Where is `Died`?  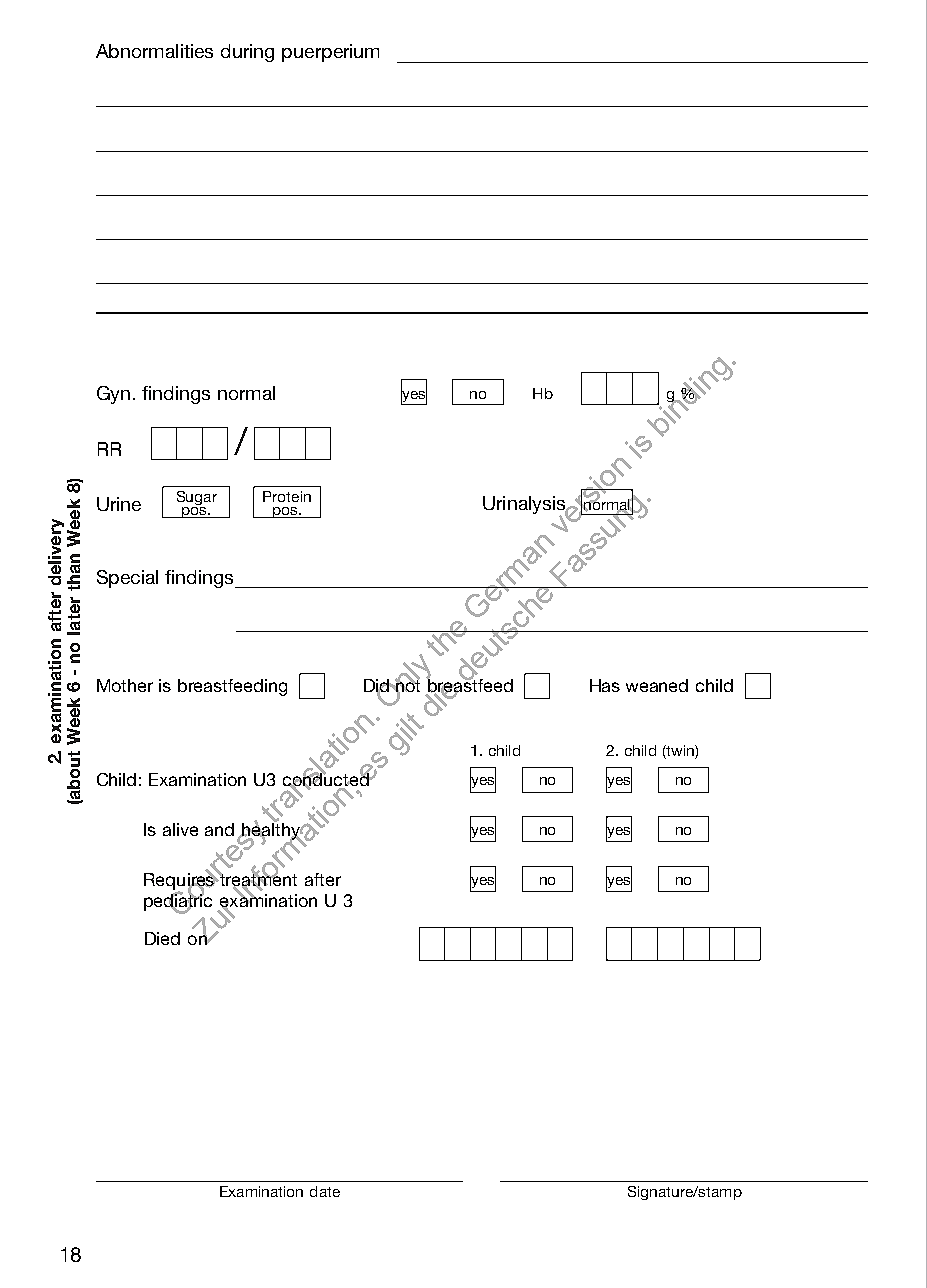
Died is located at coordinates (162, 938).
